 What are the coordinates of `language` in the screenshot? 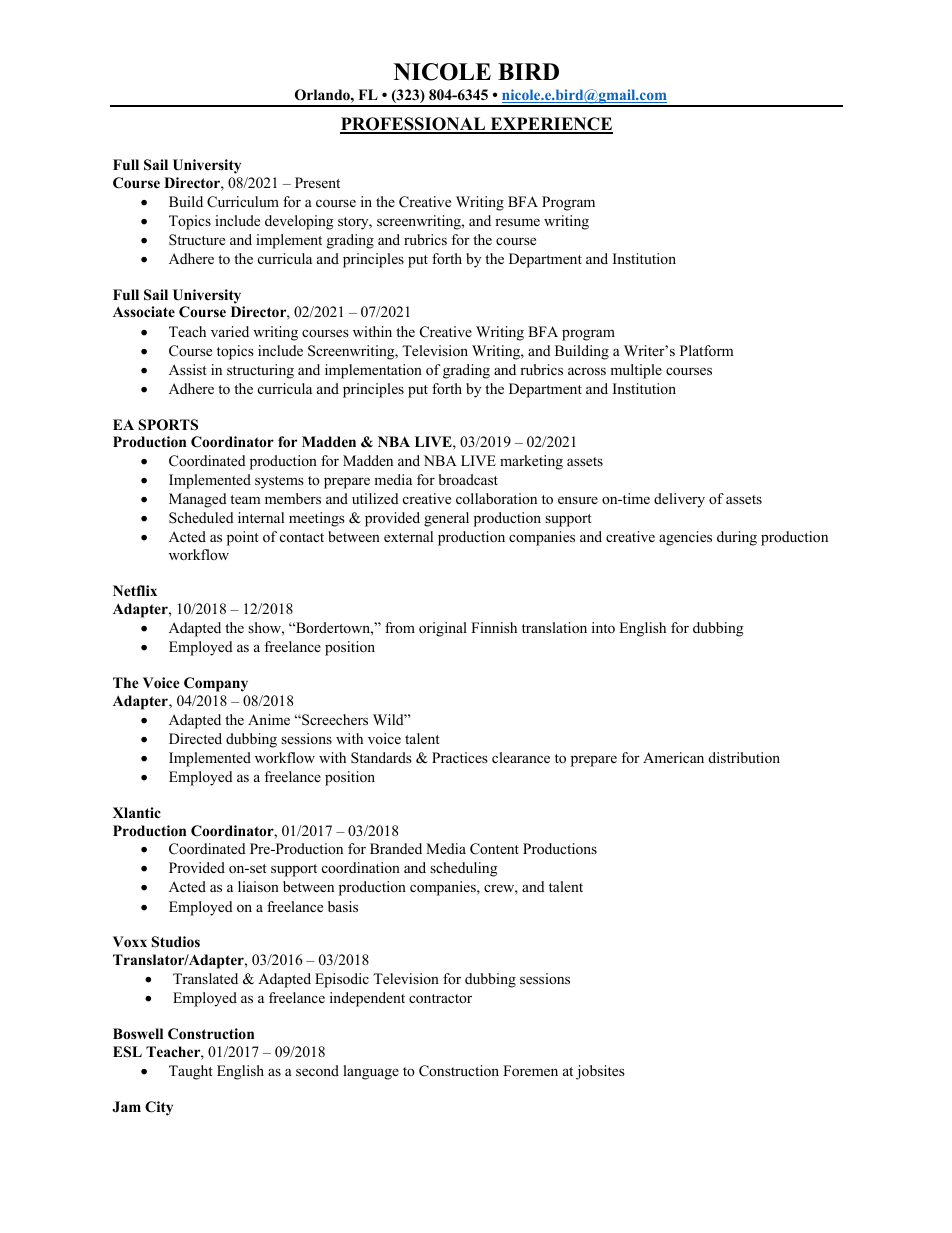 It's located at (371, 1072).
